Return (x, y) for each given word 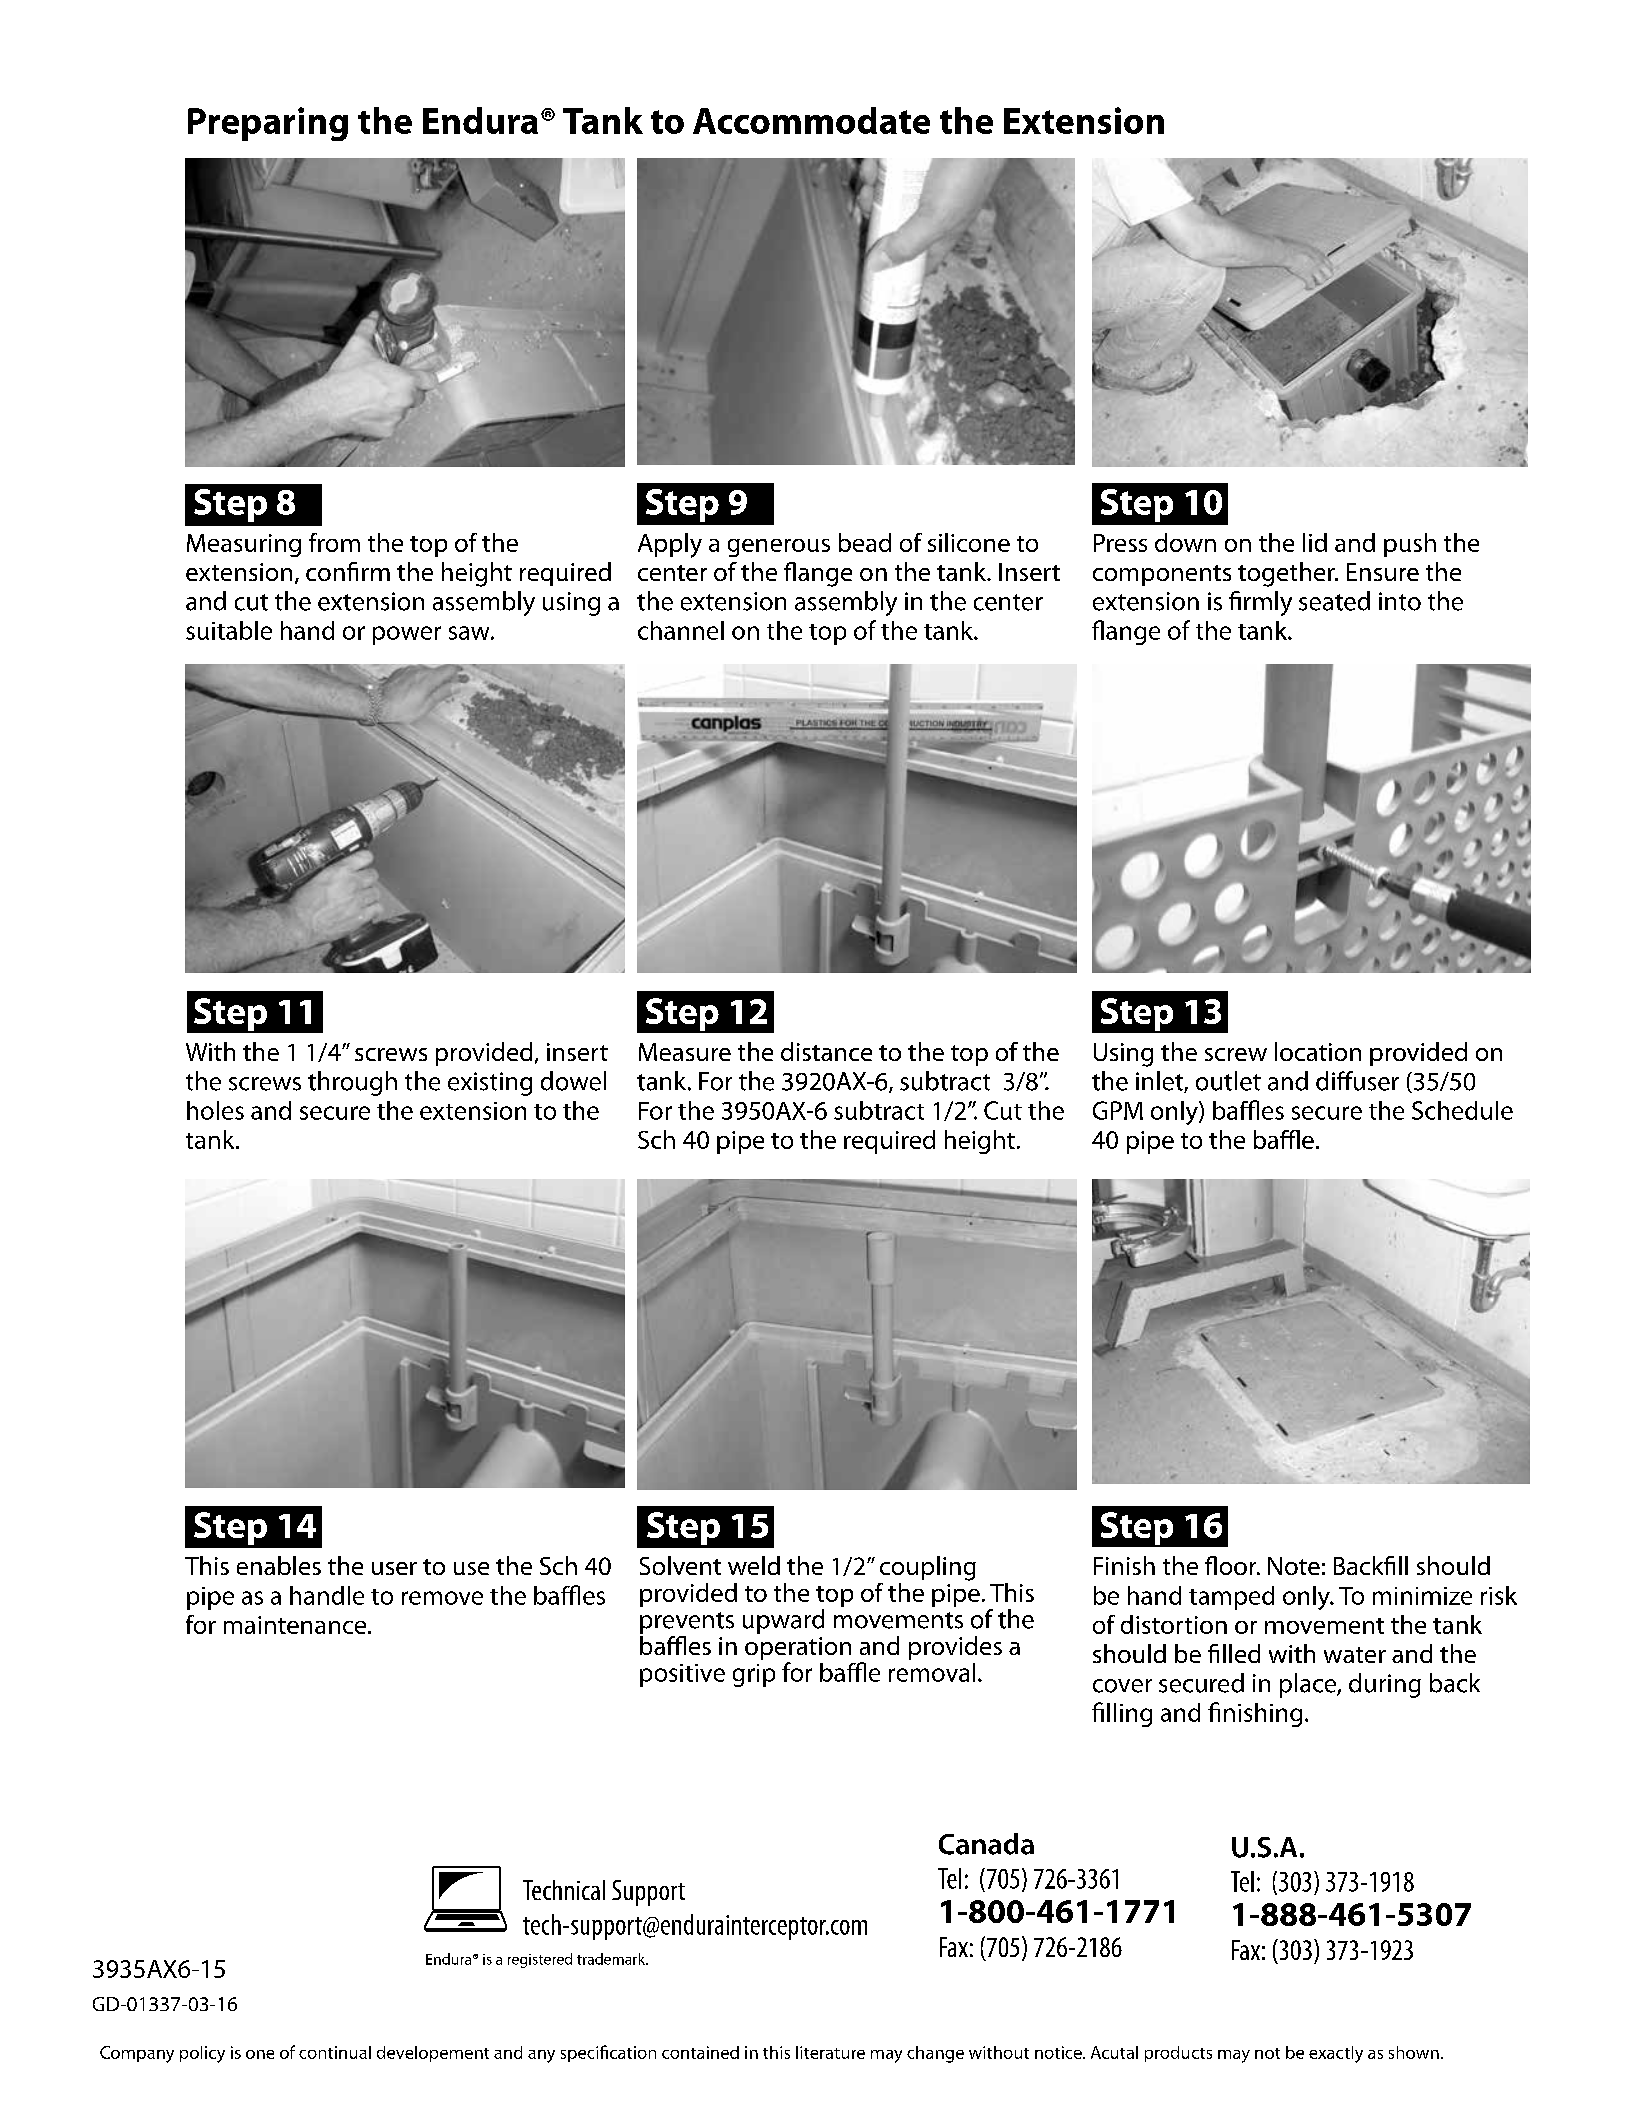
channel (681, 630)
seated (1334, 601)
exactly (1336, 2054)
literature (830, 2052)
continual (335, 2052)
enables (279, 1565)
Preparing (268, 124)
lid (1315, 542)
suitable (229, 630)
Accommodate (811, 120)
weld (754, 1565)
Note (1294, 1566)
